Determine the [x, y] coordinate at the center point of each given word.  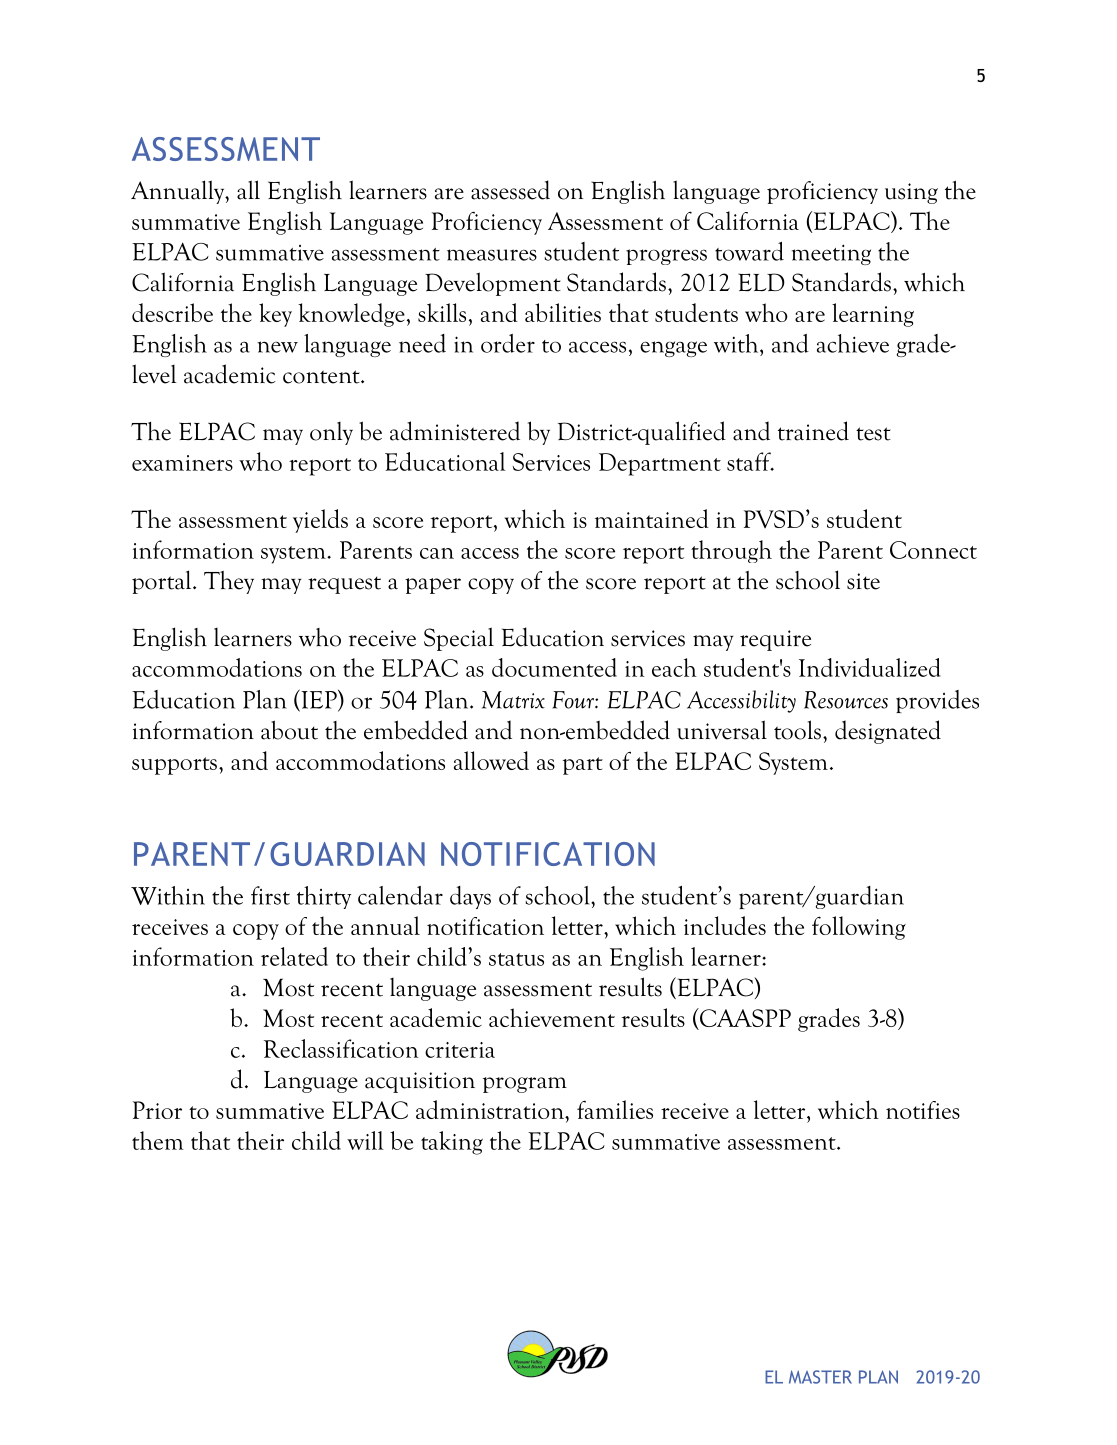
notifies [923, 1110]
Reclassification [341, 1048]
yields [320, 521]
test [873, 434]
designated [888, 732]
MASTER [820, 1377]
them [158, 1140]
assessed [510, 190]
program [525, 1085]
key [275, 315]
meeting [831, 254]
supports [174, 766]
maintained [652, 518]
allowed [491, 760]
